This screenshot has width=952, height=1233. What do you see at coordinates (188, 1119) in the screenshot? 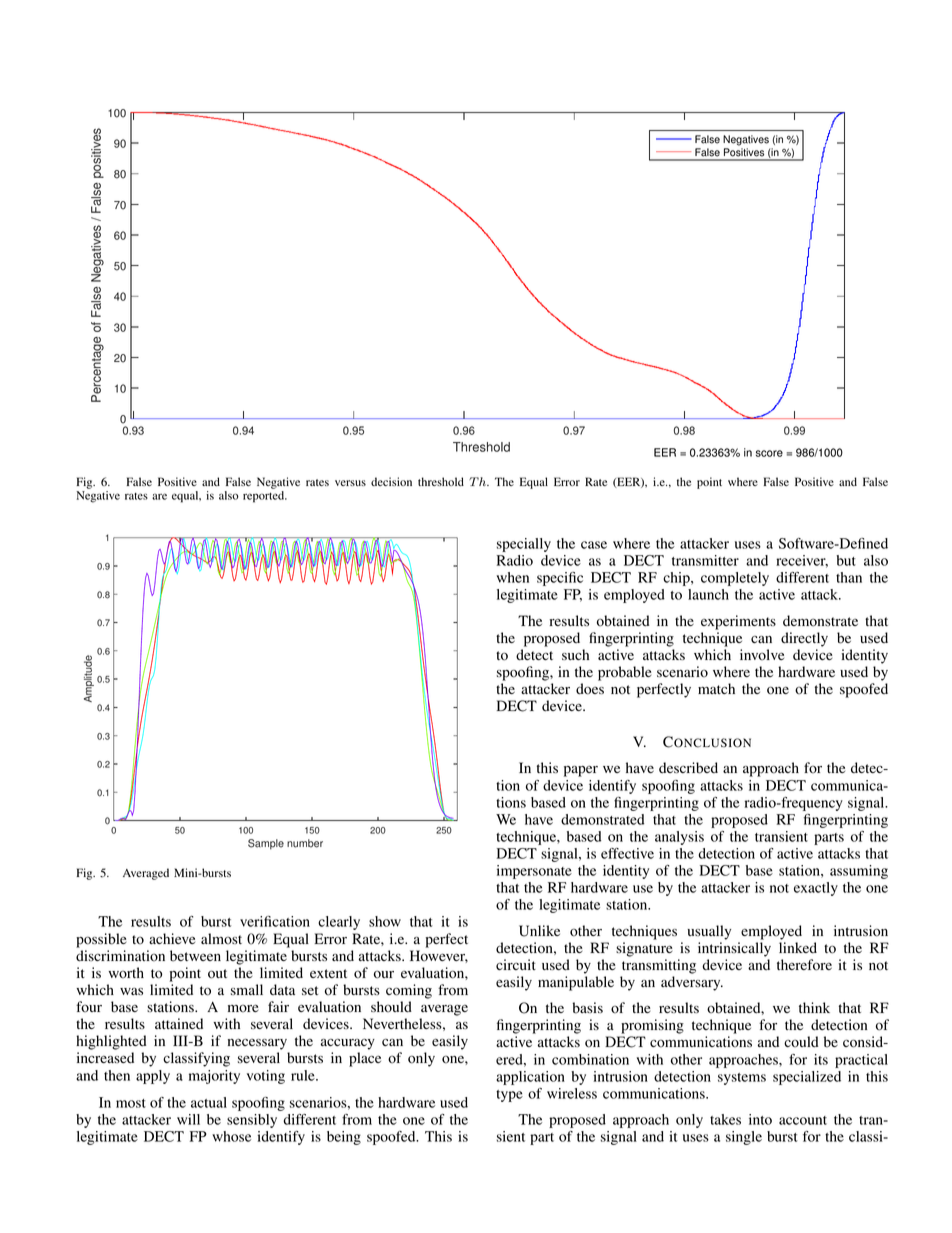
I see `will` at bounding box center [188, 1119].
